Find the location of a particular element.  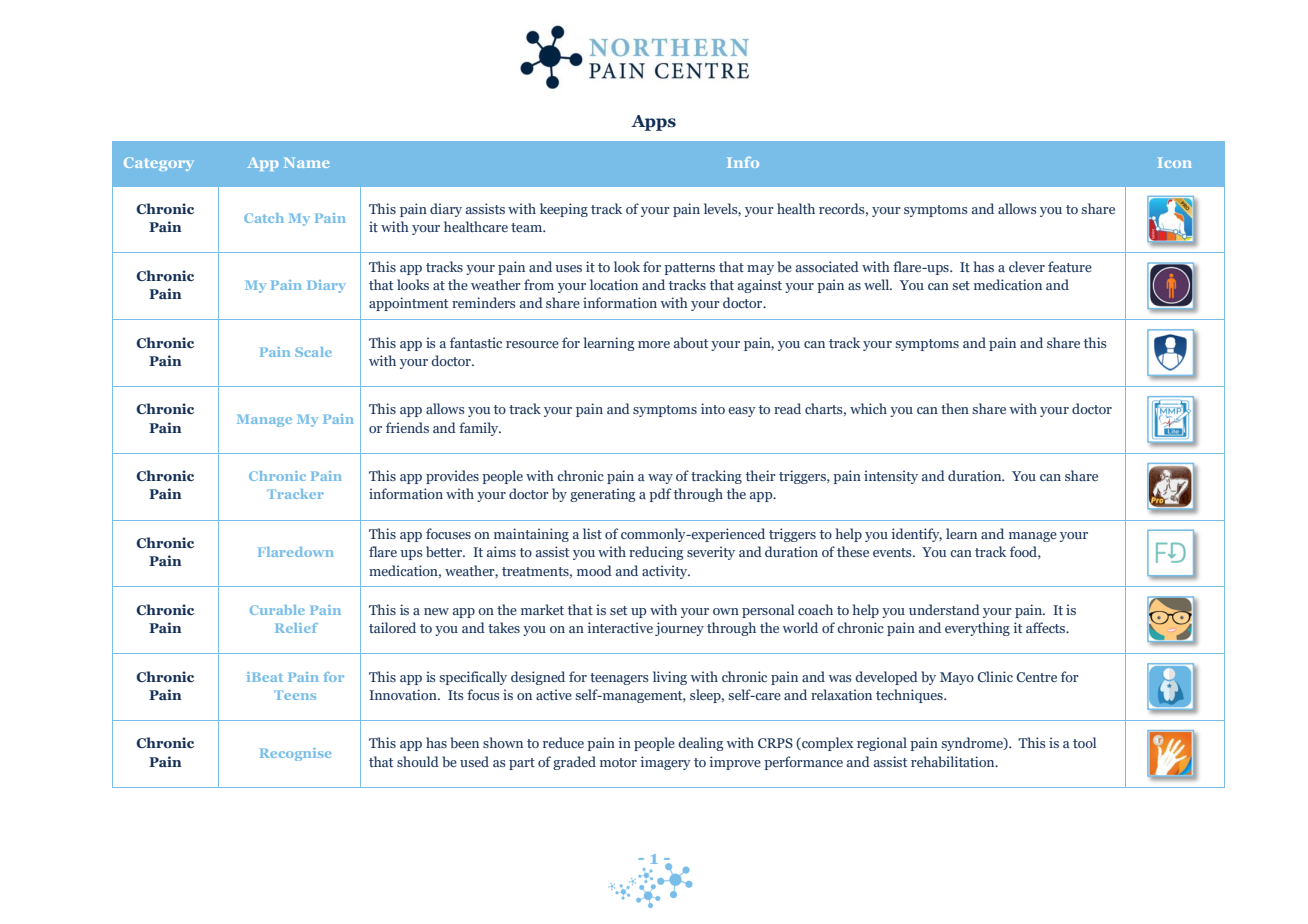

Recognise is located at coordinates (295, 754).
